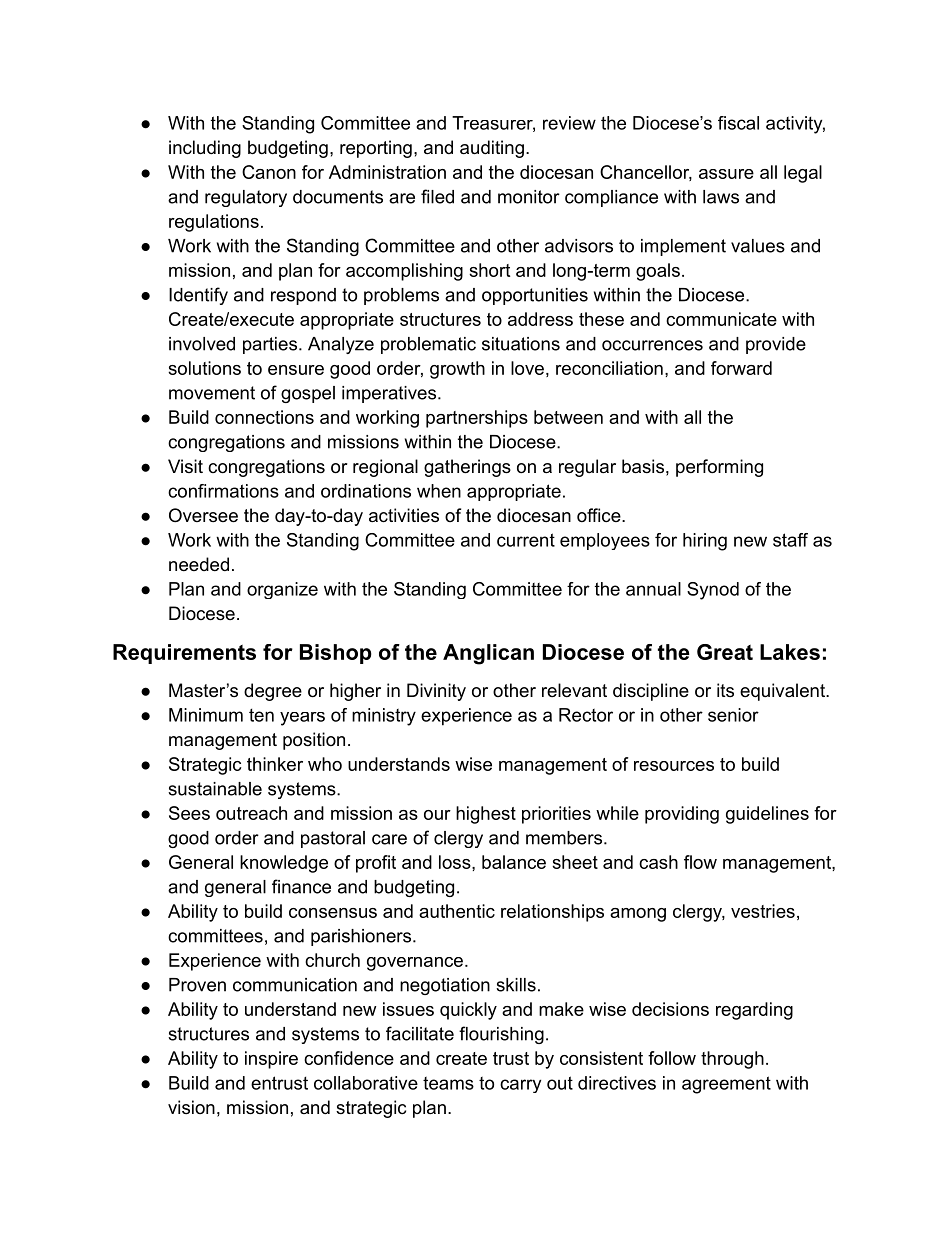 The height and width of the screenshot is (1233, 952). I want to click on situations, so click(521, 344).
